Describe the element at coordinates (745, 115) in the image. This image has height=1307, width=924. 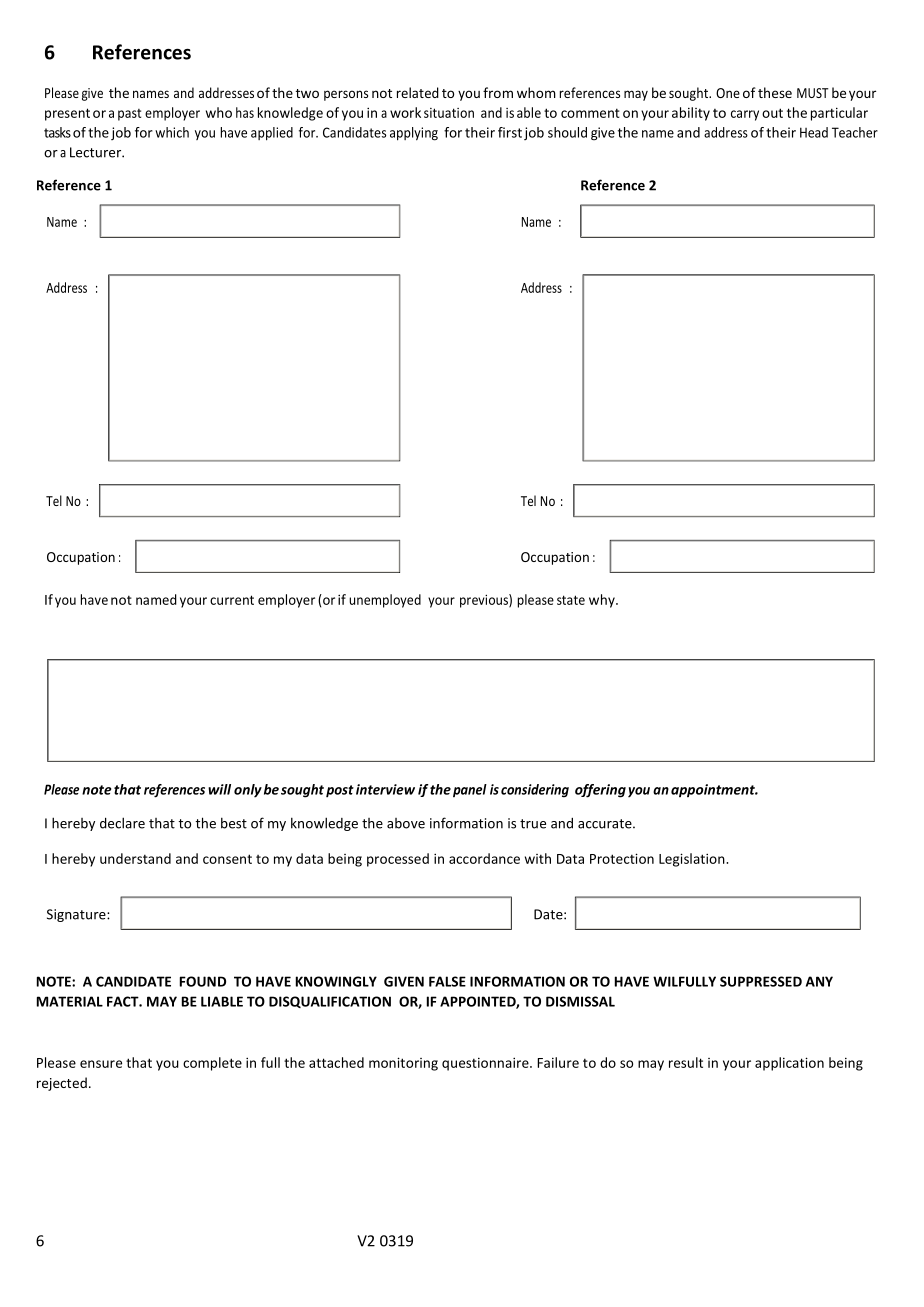
I see `carry` at that location.
